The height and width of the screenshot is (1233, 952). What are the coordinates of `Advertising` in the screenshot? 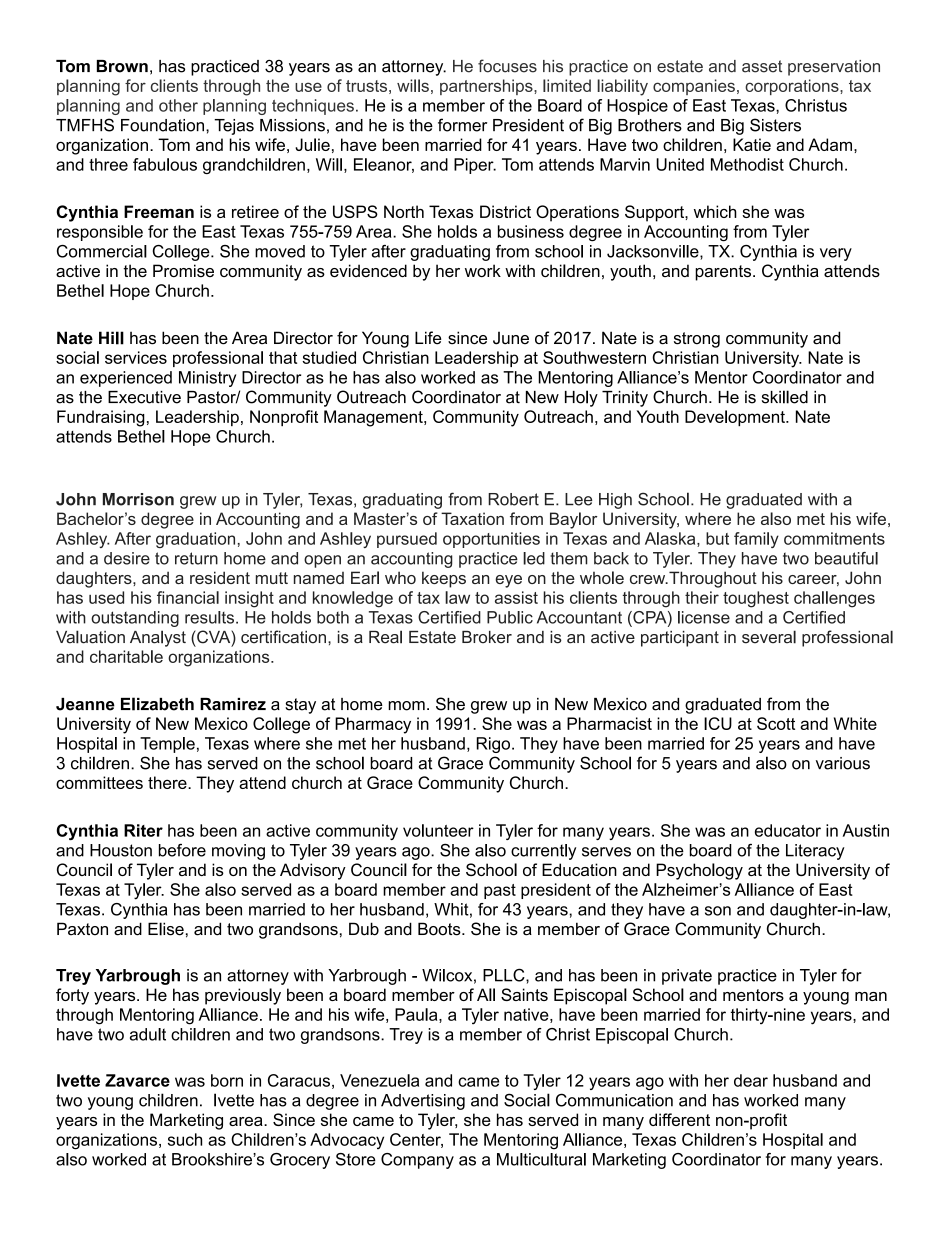 It's located at (423, 1102).
